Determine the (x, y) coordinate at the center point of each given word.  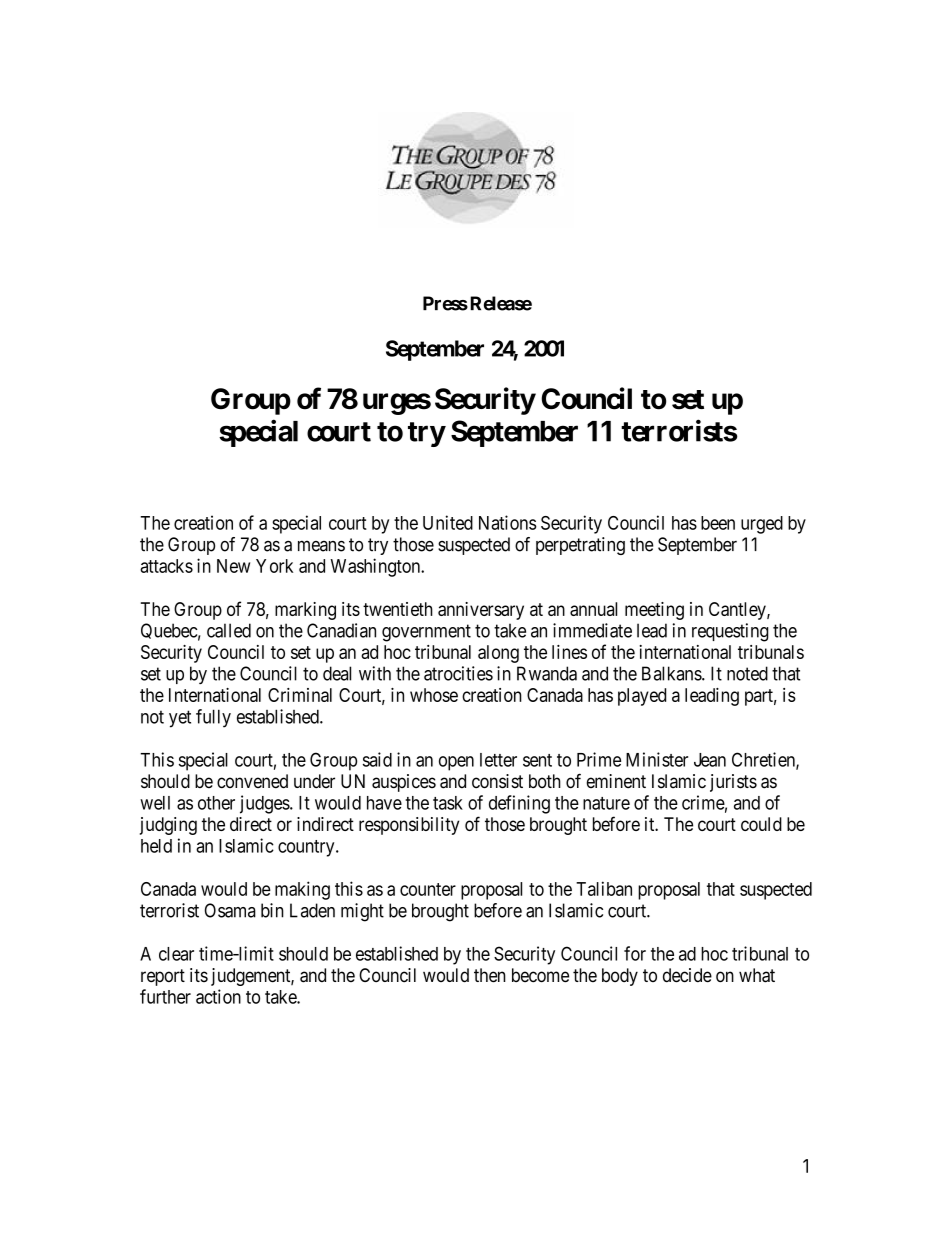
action (218, 996)
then (490, 975)
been (718, 523)
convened (252, 781)
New (233, 566)
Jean (710, 760)
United (448, 522)
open (456, 763)
